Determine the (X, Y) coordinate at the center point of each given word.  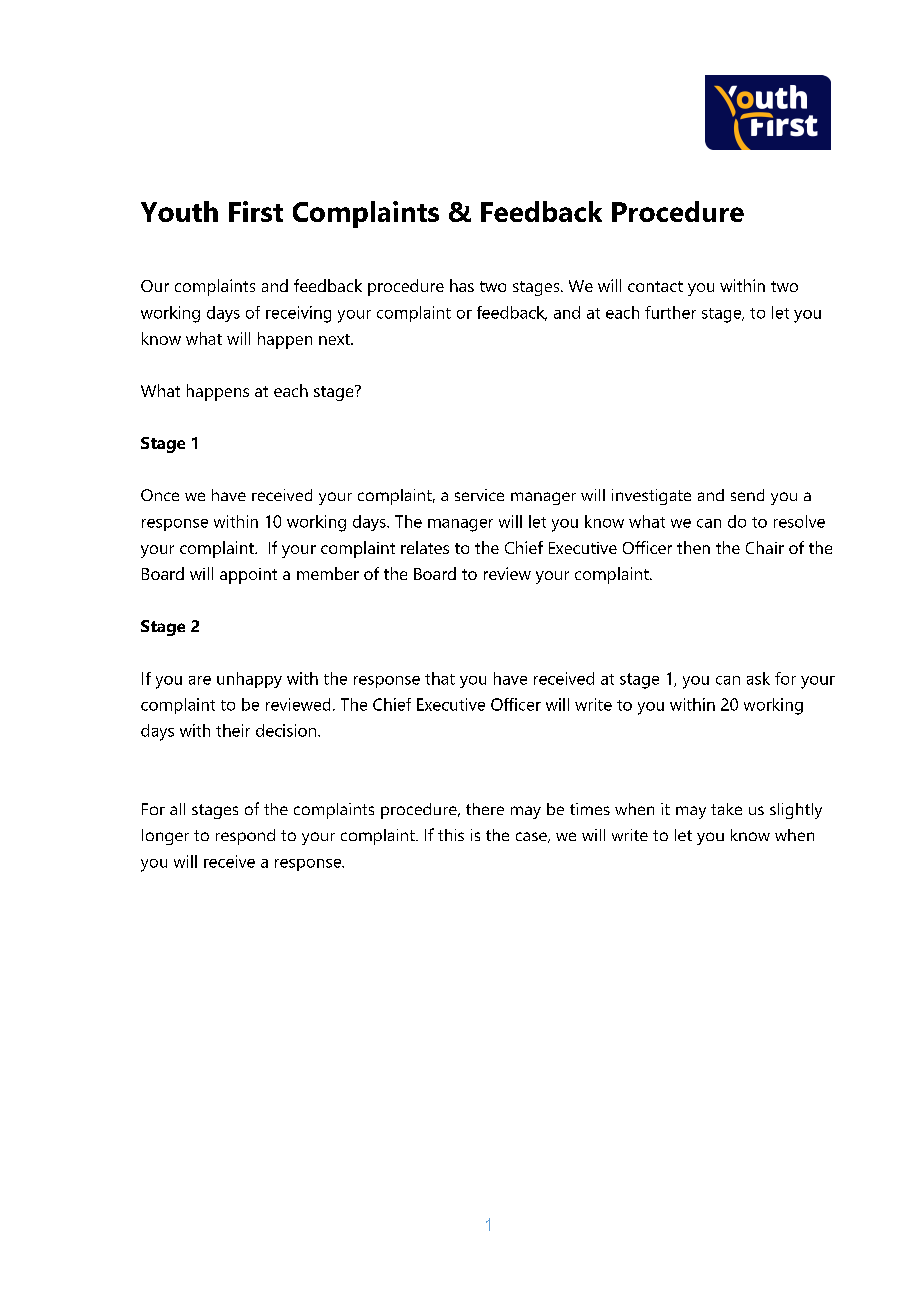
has (462, 285)
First (256, 211)
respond (245, 837)
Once (160, 495)
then (693, 547)
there (485, 809)
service (479, 495)
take (726, 809)
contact (655, 286)
